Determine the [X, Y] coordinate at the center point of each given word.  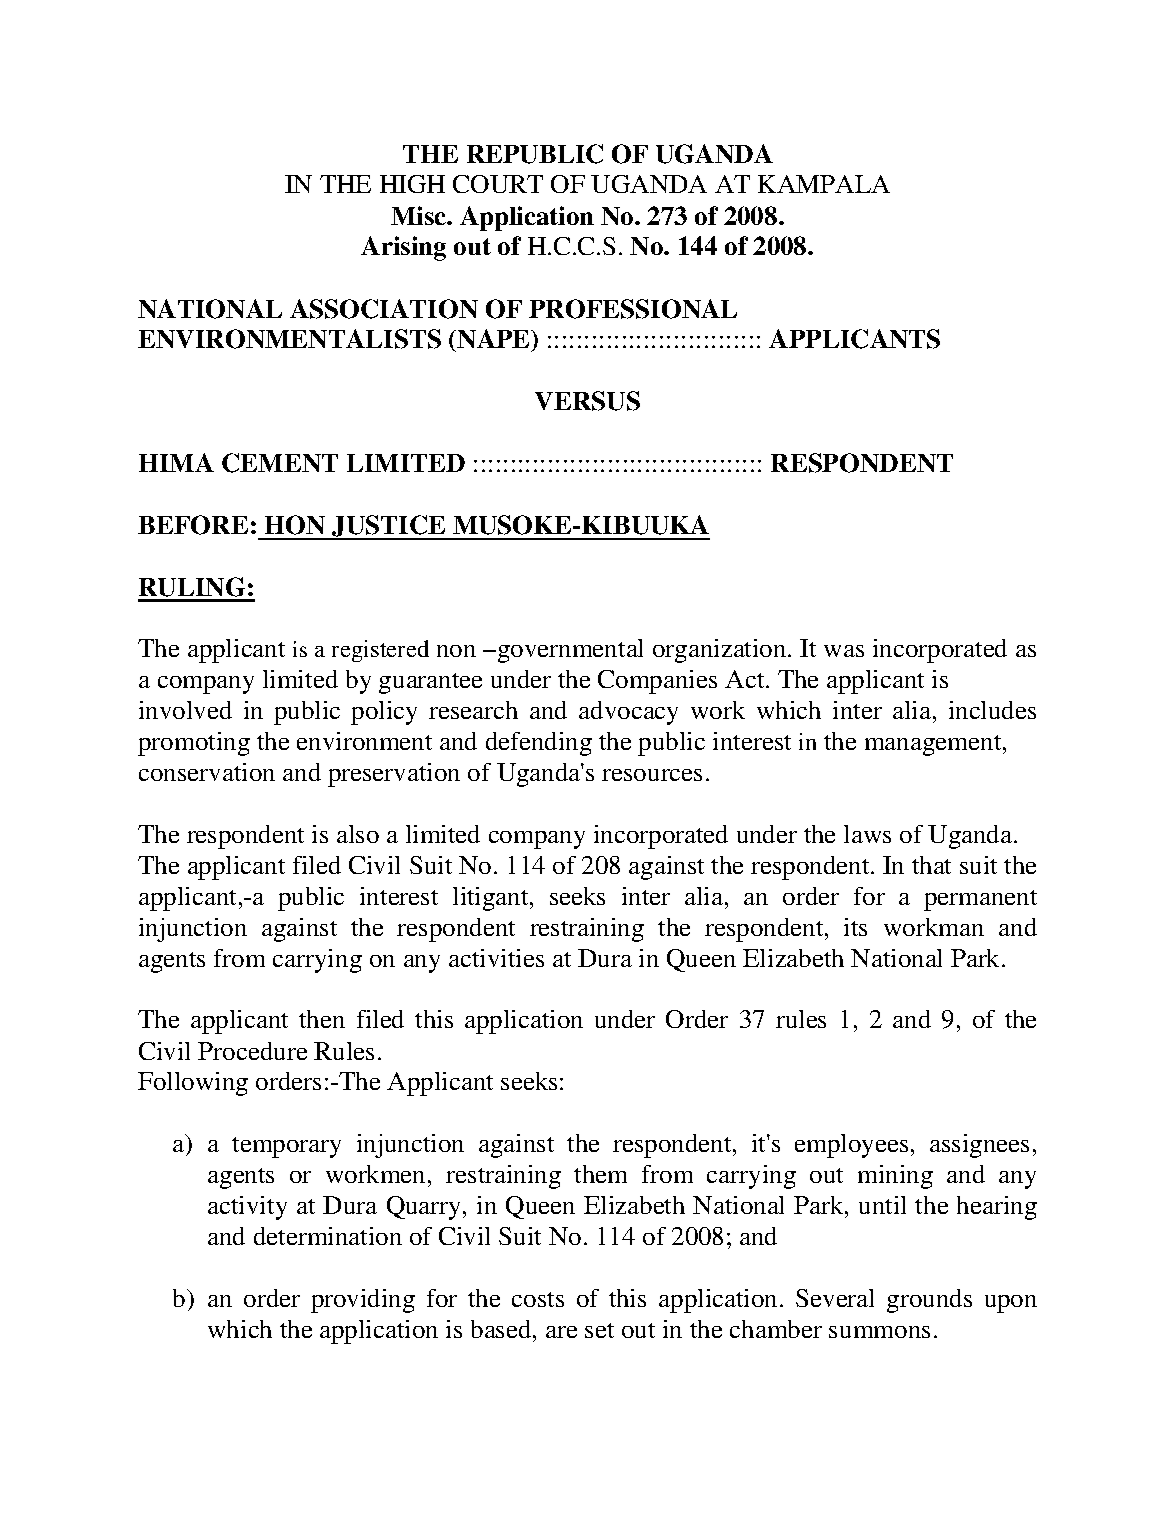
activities [496, 958]
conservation [207, 772]
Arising [403, 248]
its [855, 927]
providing [363, 1301]
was [844, 651]
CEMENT [280, 463]
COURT [498, 184]
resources [652, 775]
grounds [929, 1301]
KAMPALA [824, 184]
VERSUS [587, 401]
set [599, 1330]
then [322, 1019]
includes [992, 710]
